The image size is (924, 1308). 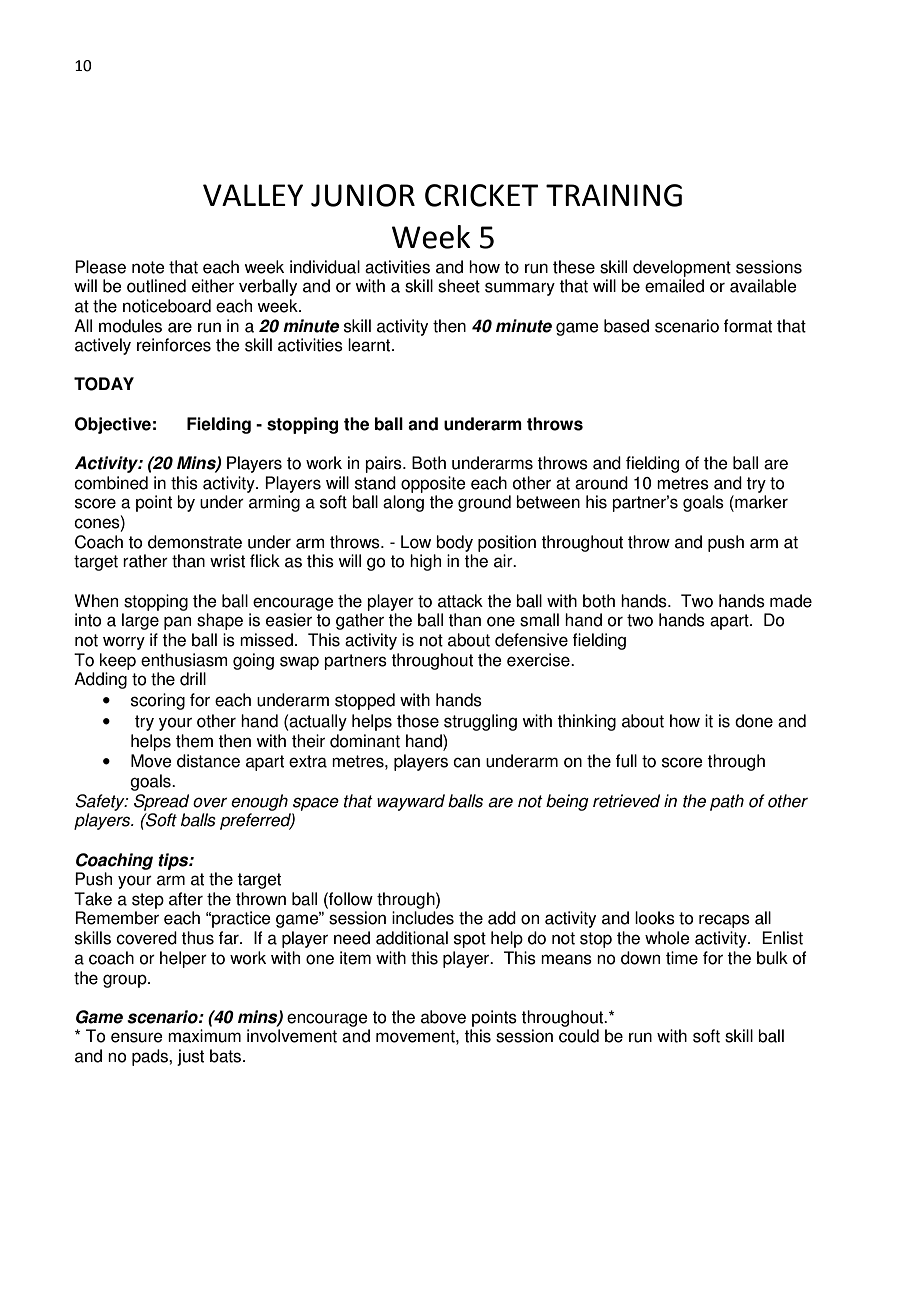 What do you see at coordinates (682, 268) in the screenshot?
I see `development` at bounding box center [682, 268].
